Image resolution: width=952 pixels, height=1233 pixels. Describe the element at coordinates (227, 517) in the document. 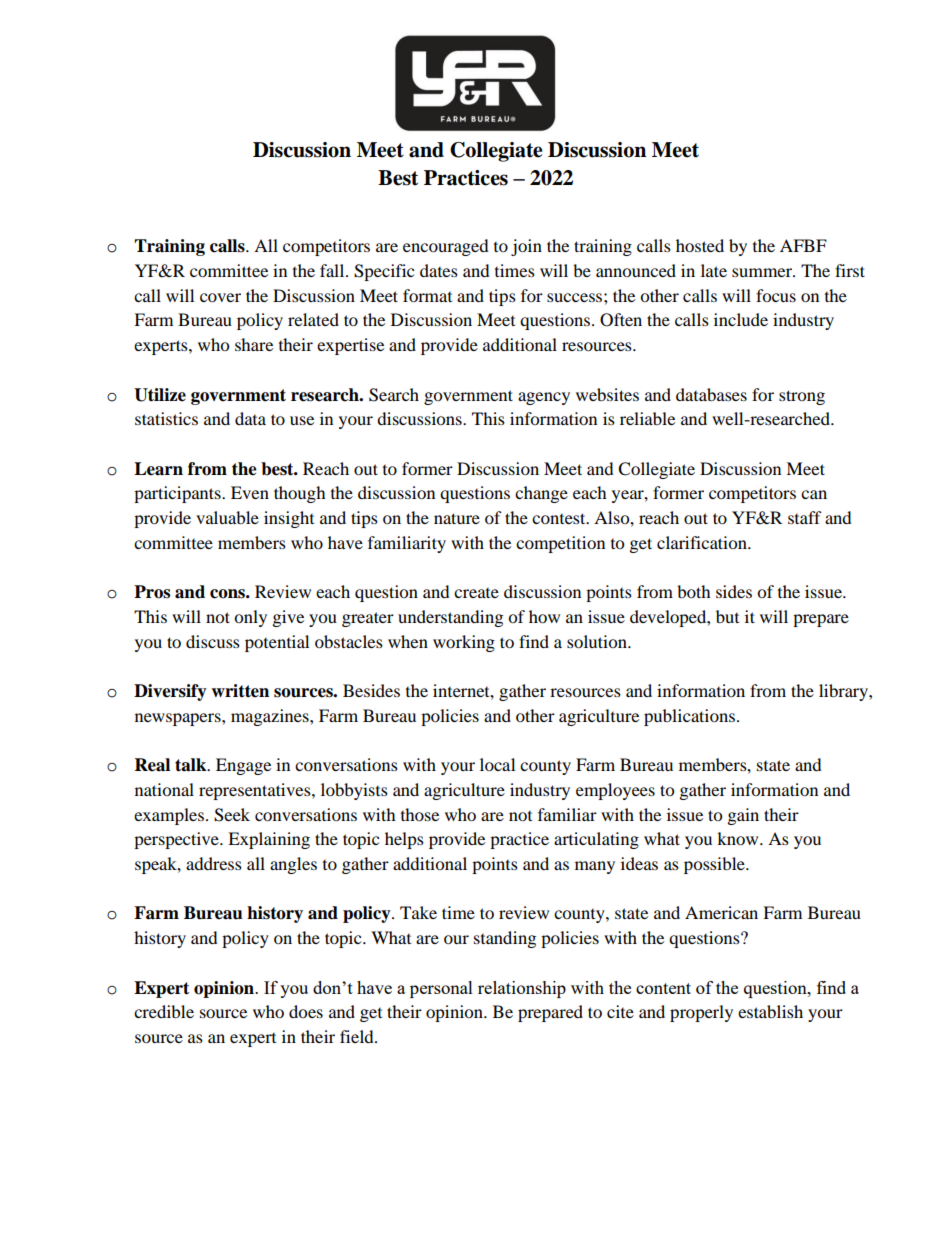

I see `valuable` at that location.
